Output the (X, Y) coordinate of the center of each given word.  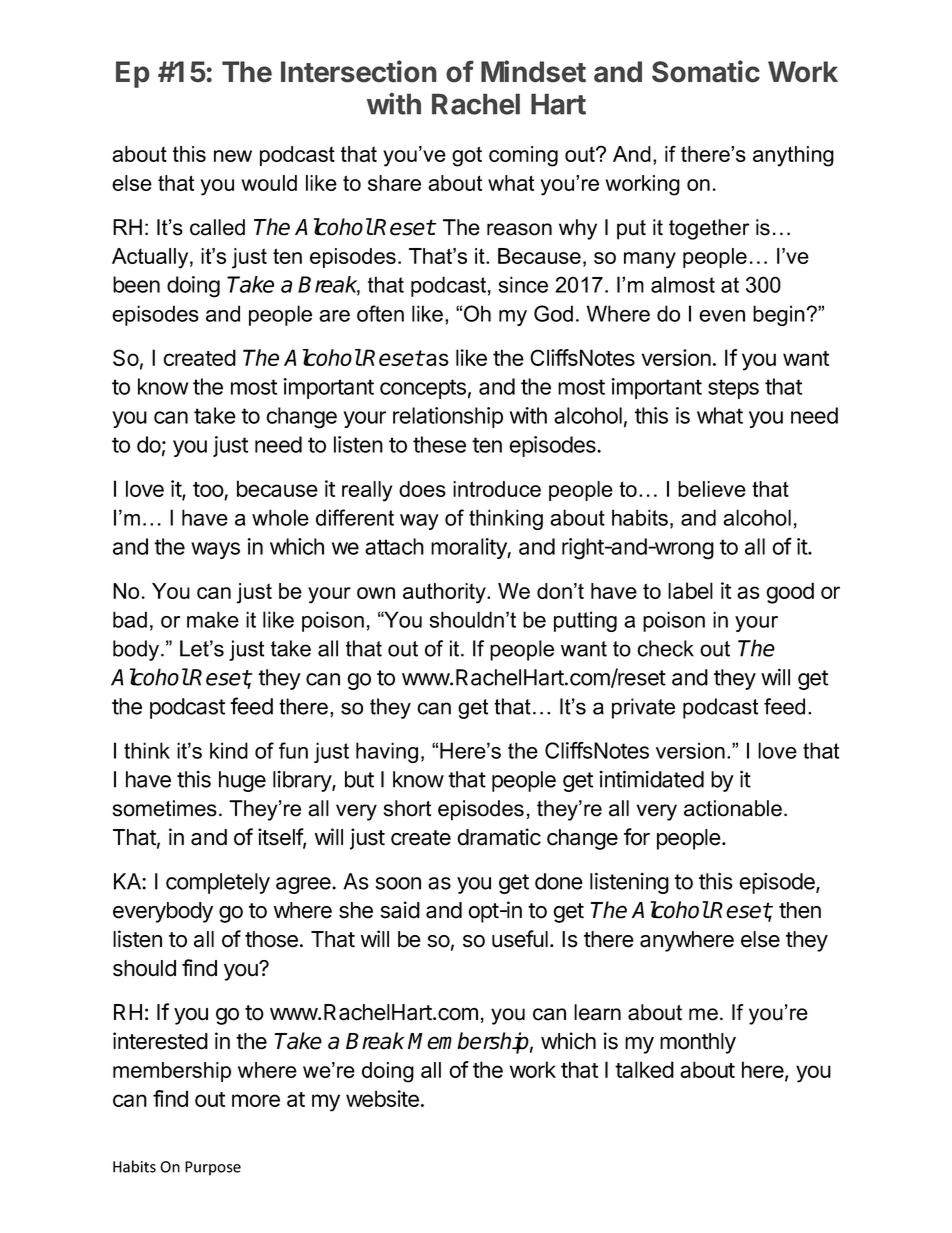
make (213, 619)
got (467, 156)
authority (445, 593)
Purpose (213, 1168)
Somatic (706, 71)
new (233, 156)
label (690, 590)
